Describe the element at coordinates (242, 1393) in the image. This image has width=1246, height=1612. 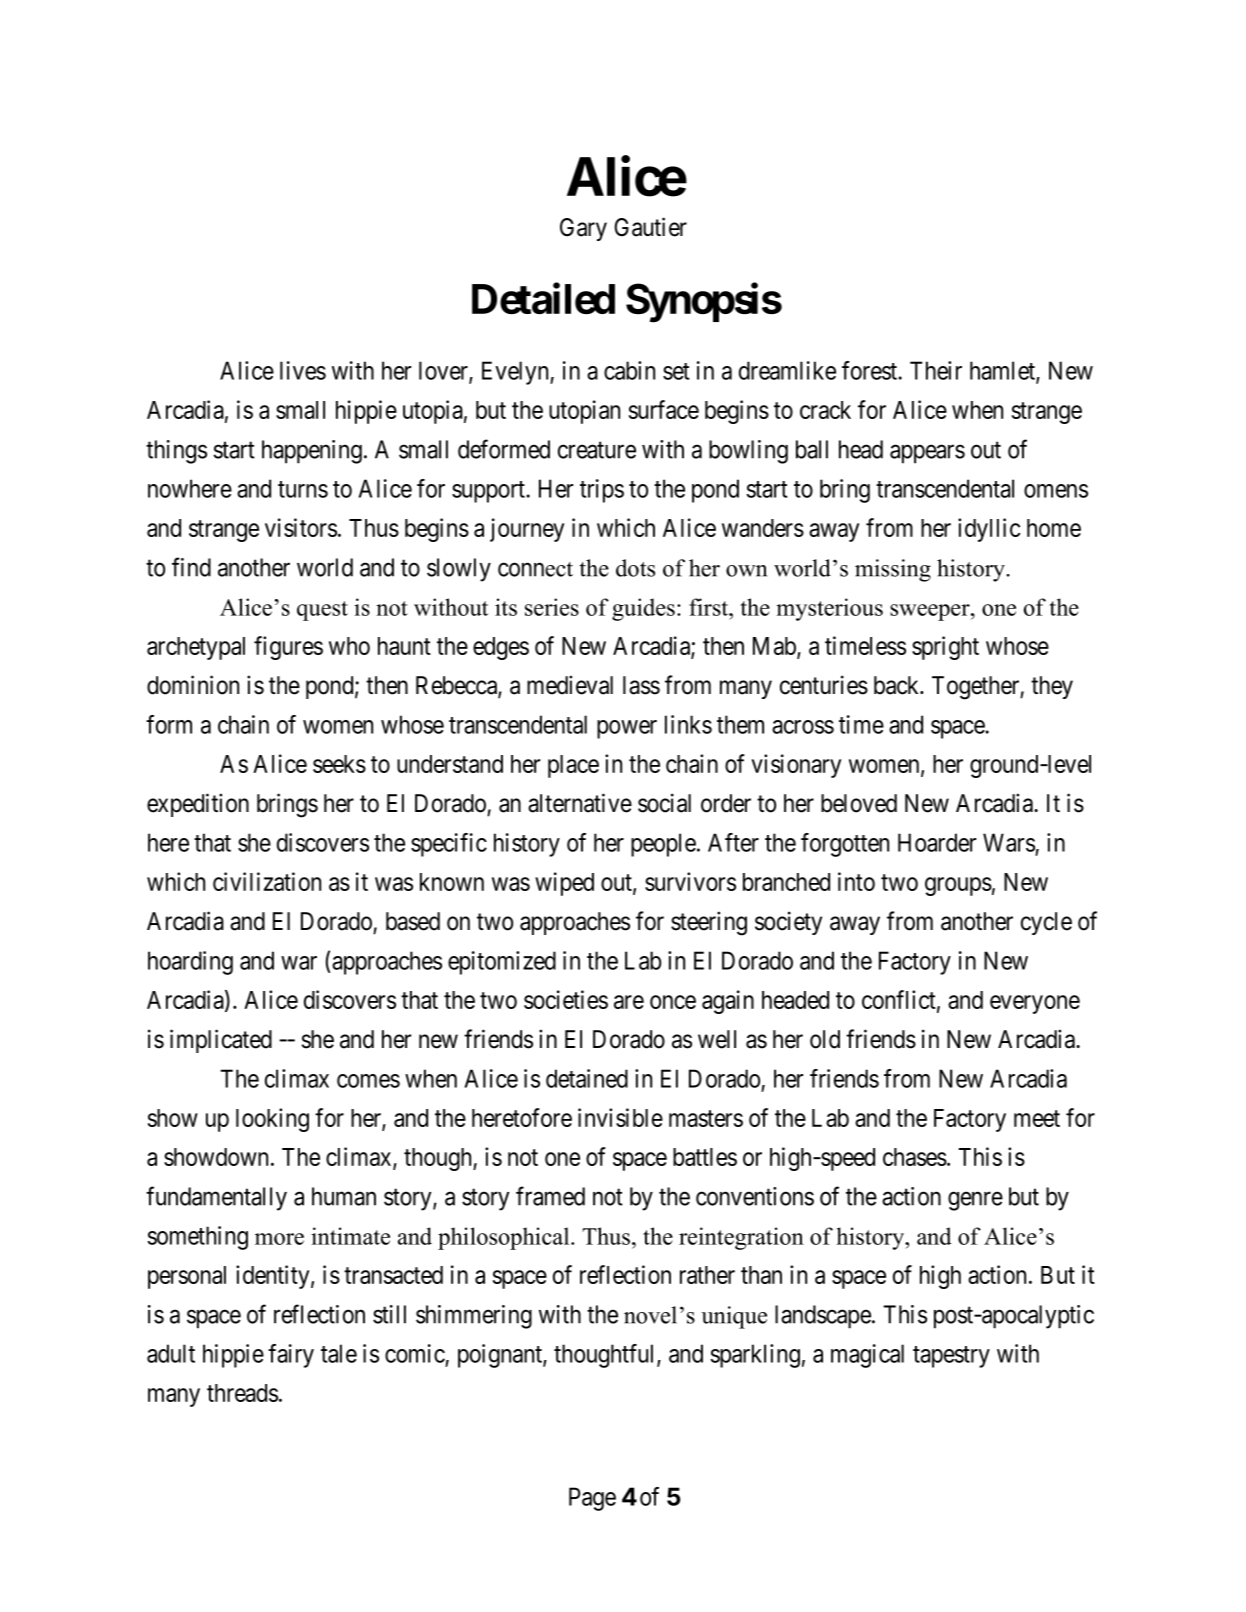
I see `threads` at that location.
